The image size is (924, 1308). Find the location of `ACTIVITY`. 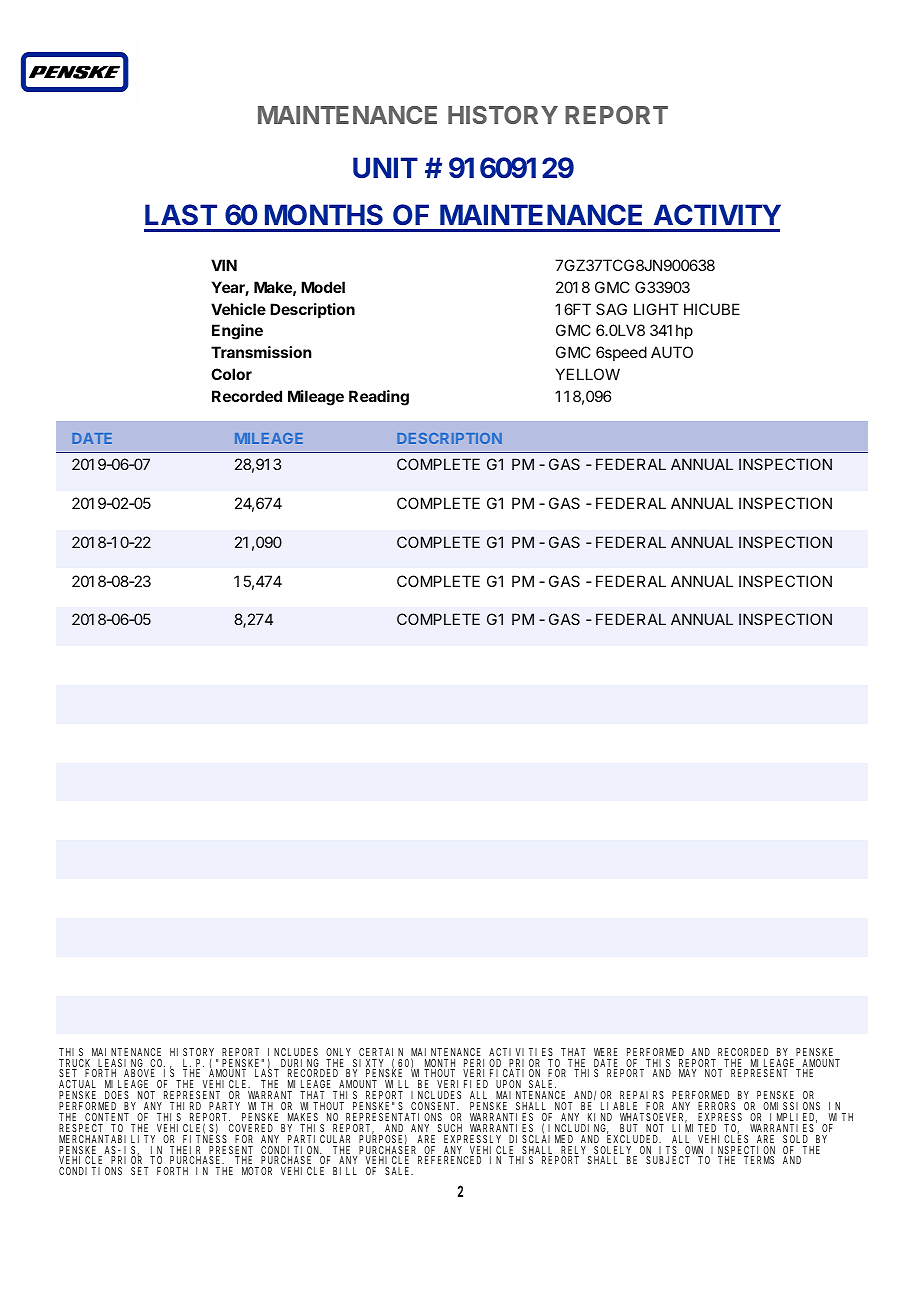

ACTIVITY is located at coordinates (717, 215).
